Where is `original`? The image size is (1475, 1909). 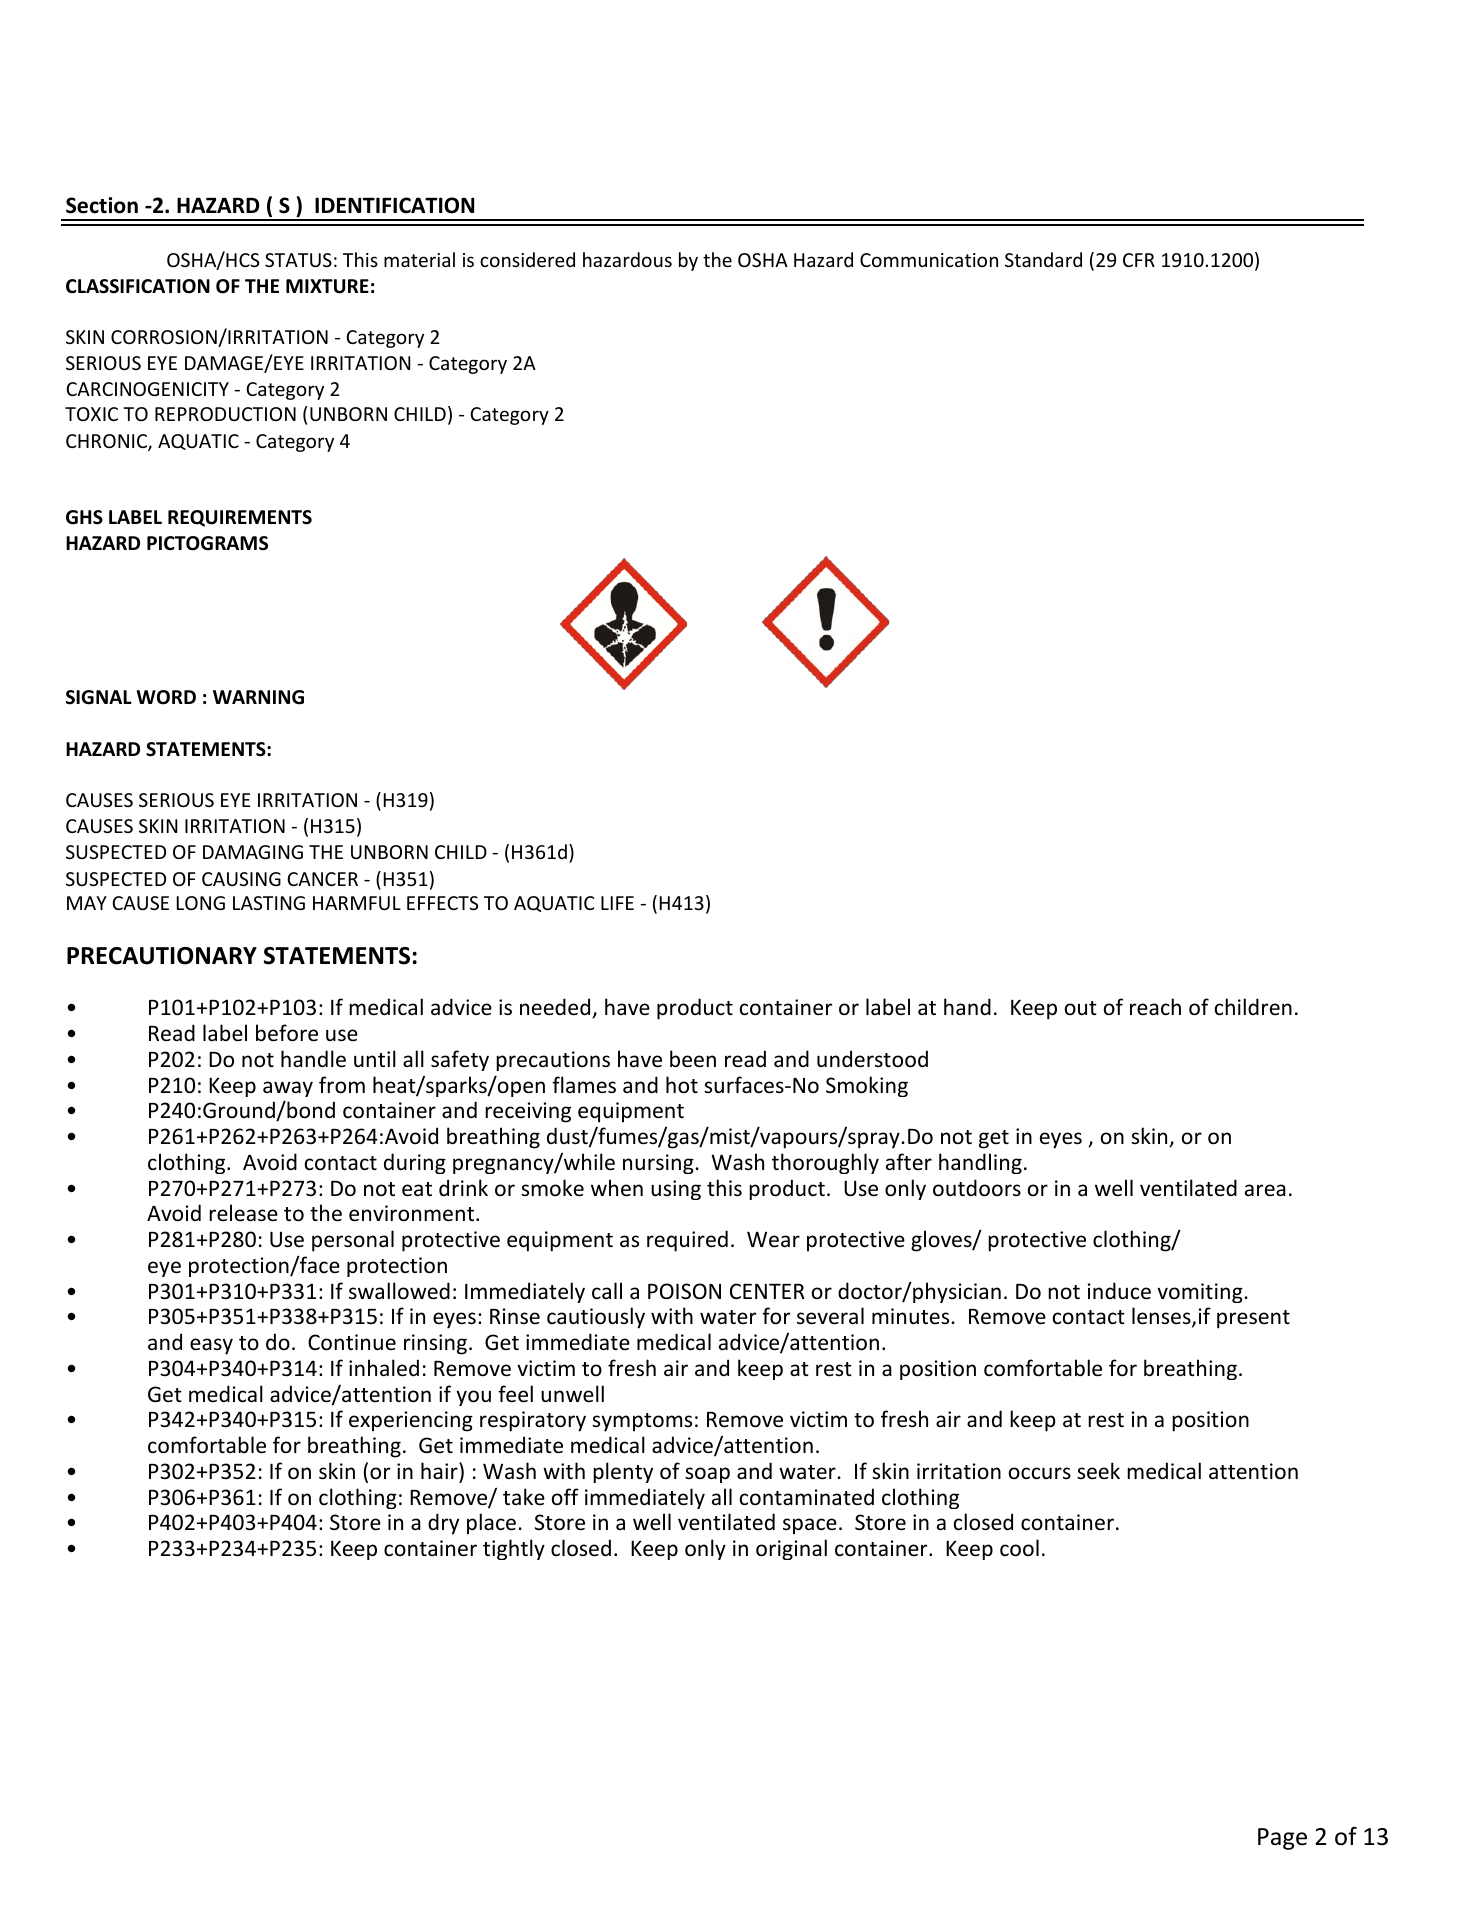 original is located at coordinates (791, 1549).
